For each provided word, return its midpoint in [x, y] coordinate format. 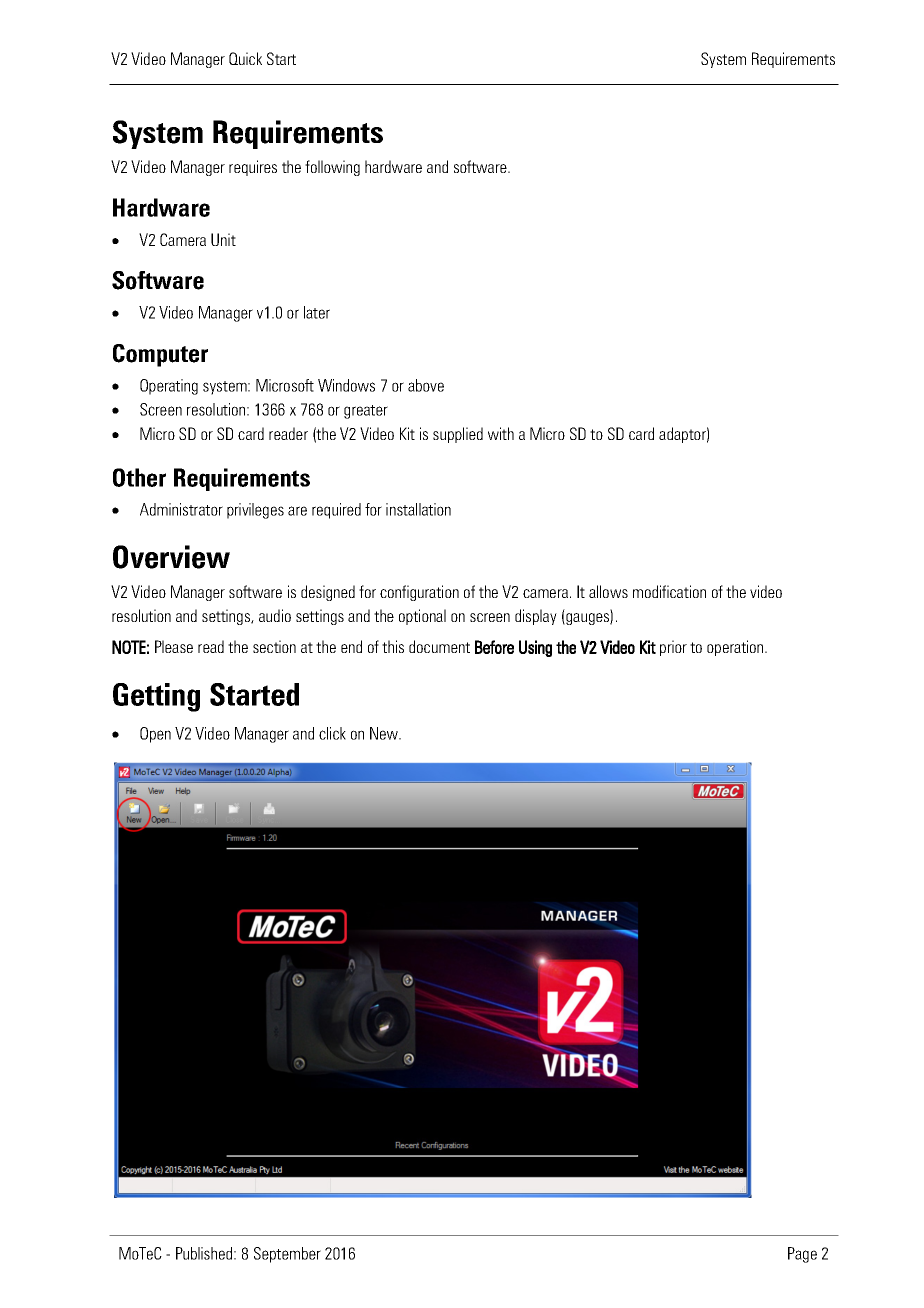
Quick [245, 58]
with [501, 433]
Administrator [181, 509]
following [332, 168]
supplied [458, 435]
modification [669, 591]
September [287, 1255]
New [385, 733]
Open [155, 735]
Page [802, 1255]
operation [736, 648]
